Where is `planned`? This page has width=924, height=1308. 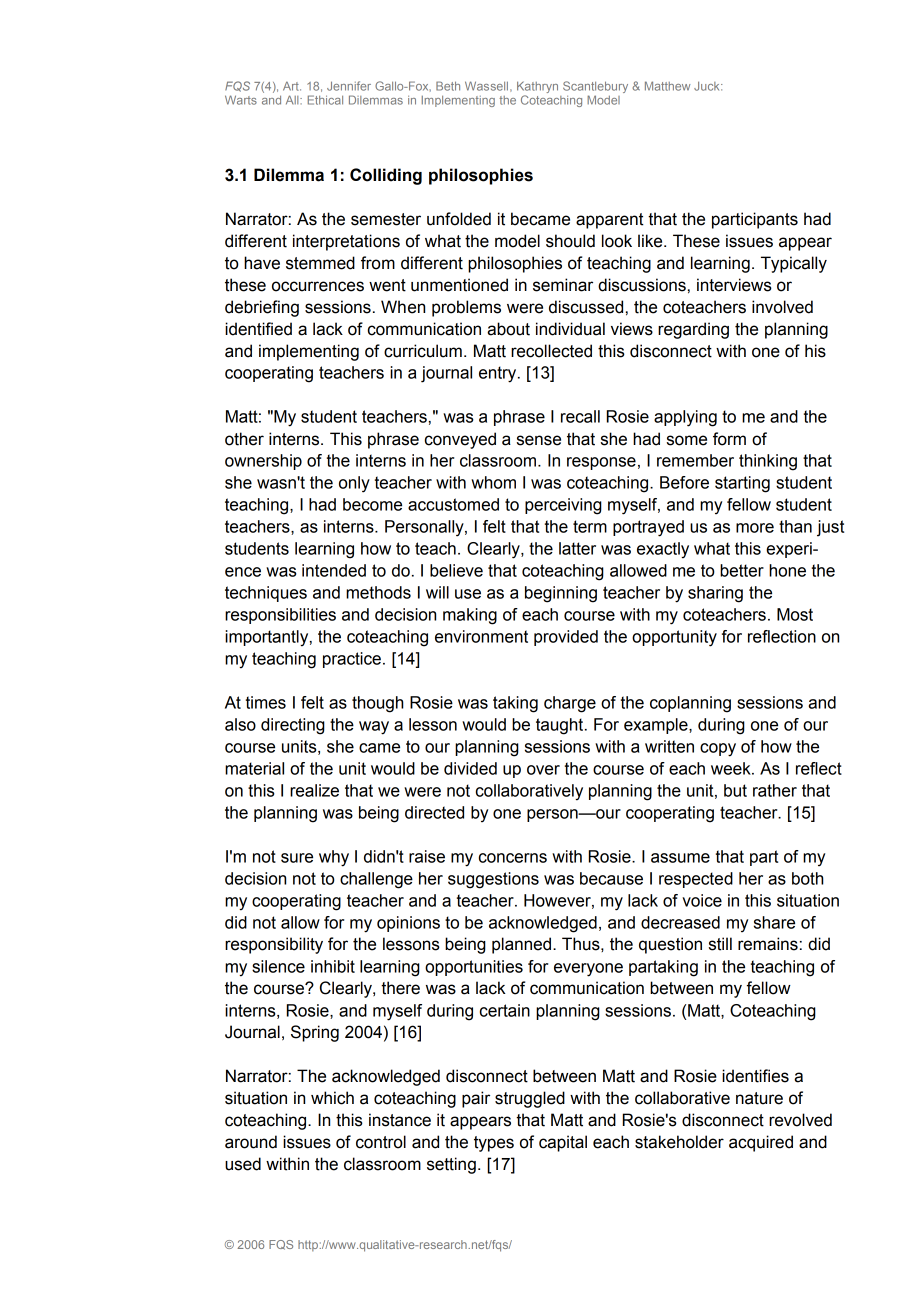
planned is located at coordinates (521, 945).
